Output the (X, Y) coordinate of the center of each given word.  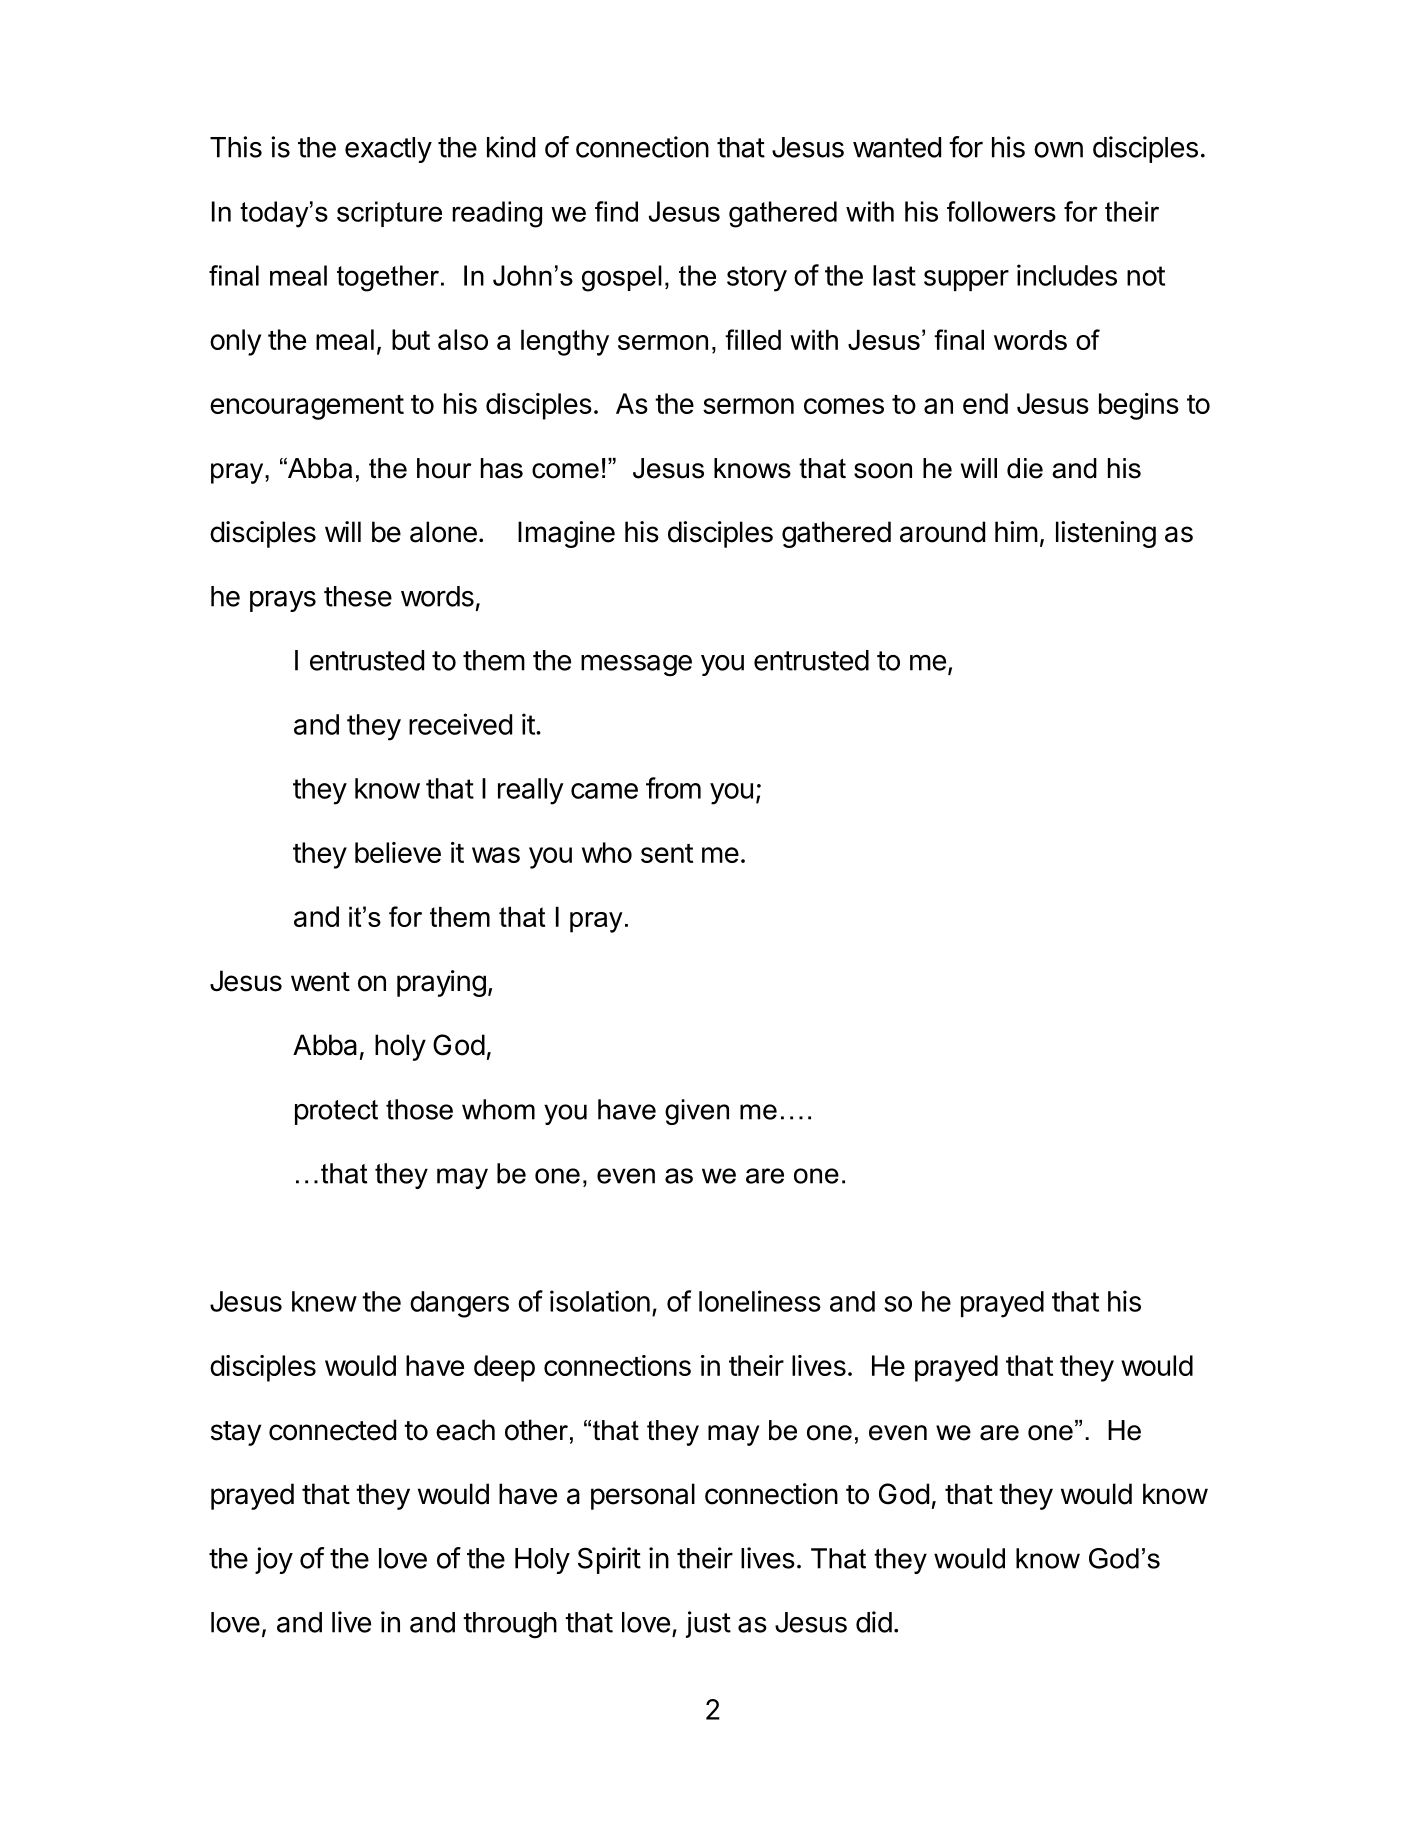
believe (398, 852)
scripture (389, 214)
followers (1001, 211)
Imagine (566, 534)
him (1016, 531)
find (616, 211)
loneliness (760, 1301)
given (697, 1112)
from (673, 788)
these (358, 596)
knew (324, 1301)
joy (274, 1560)
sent (667, 853)
